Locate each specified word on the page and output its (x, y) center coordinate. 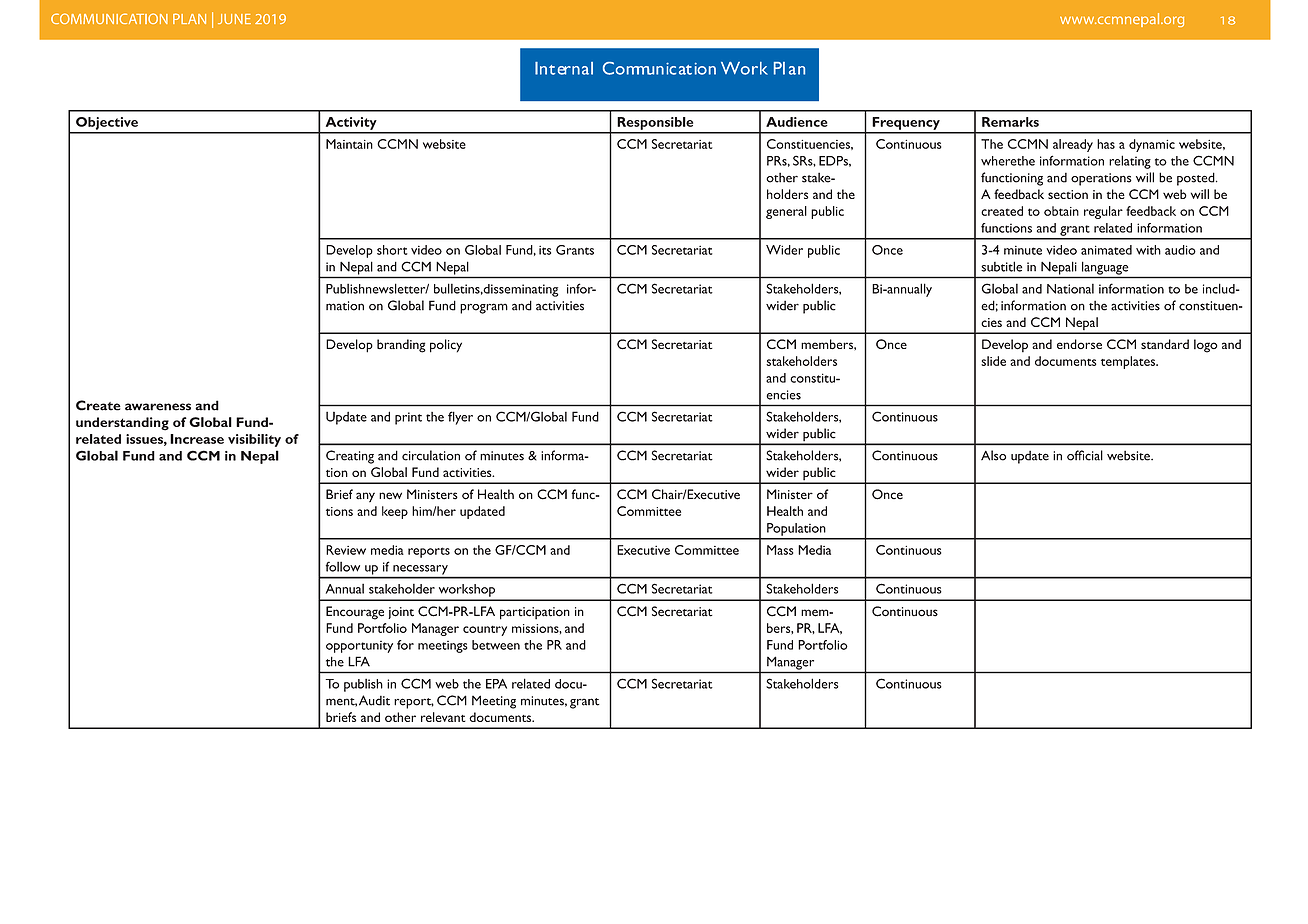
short (392, 250)
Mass (780, 550)
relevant (443, 717)
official (1085, 455)
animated (1106, 250)
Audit (374, 700)
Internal (564, 68)
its (545, 250)
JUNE (234, 19)
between (496, 645)
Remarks (1010, 122)
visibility (254, 440)
